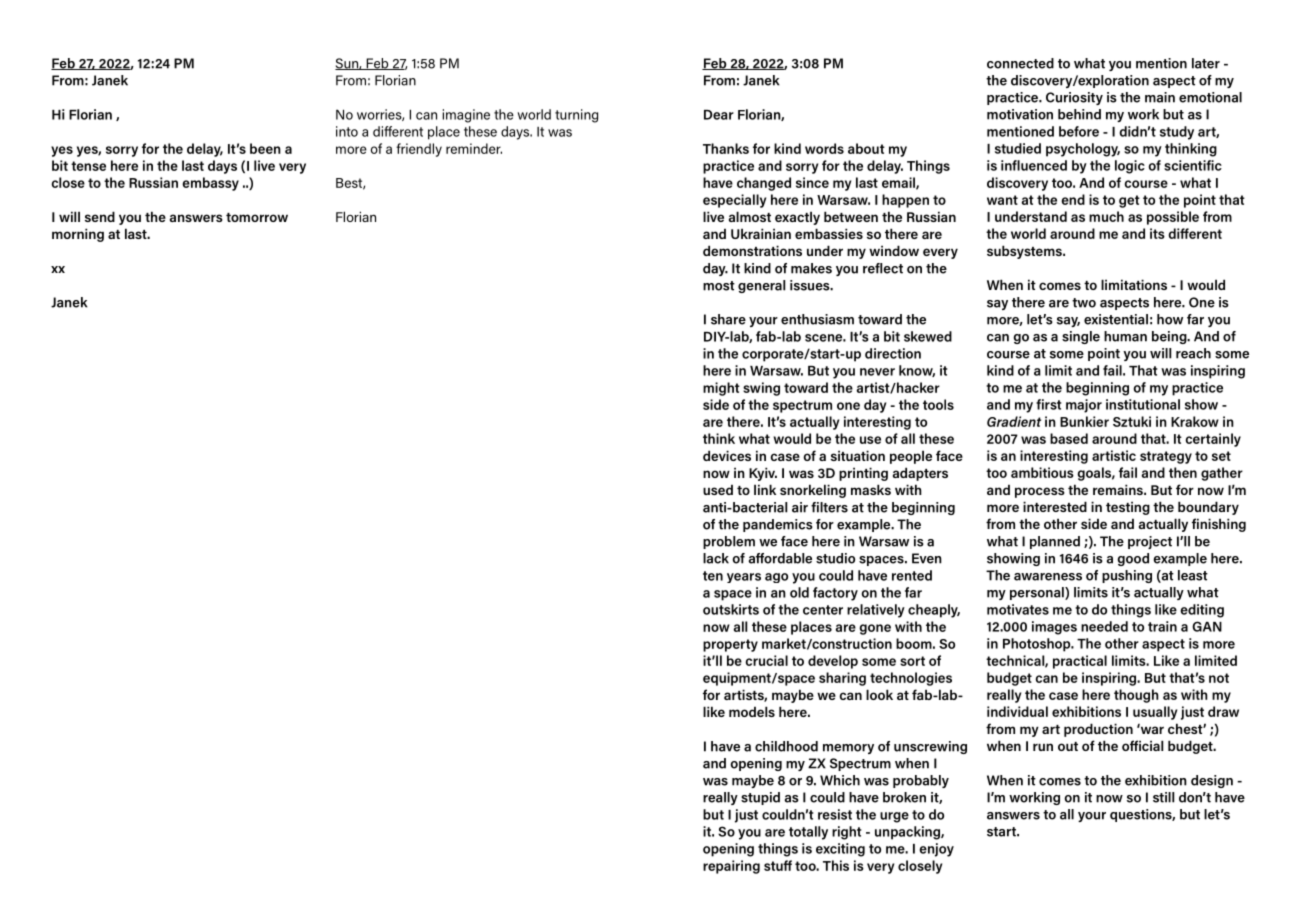  I want to click on used, so click(718, 489).
